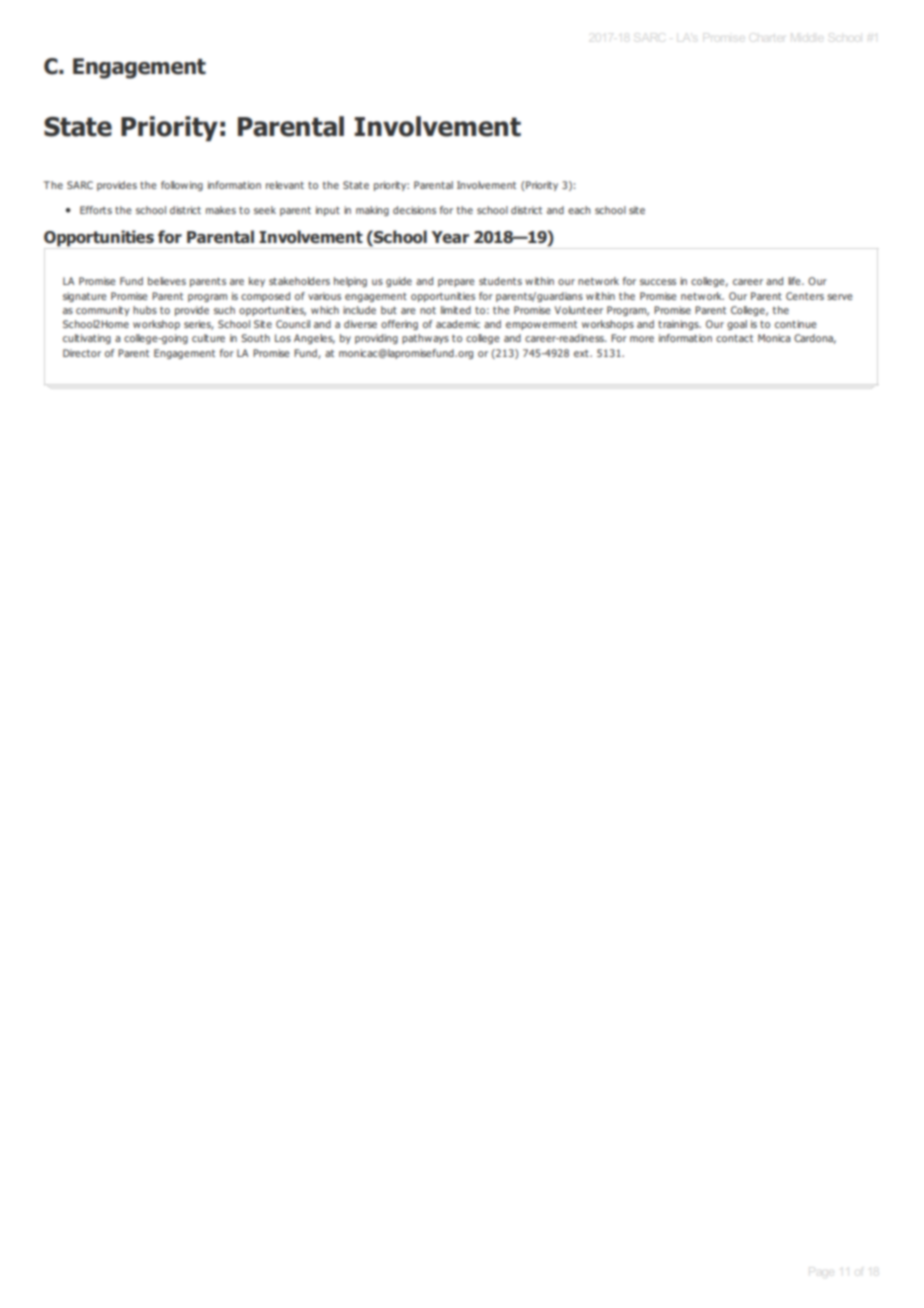 This screenshot has width=924, height=1308. Describe the element at coordinates (82, 353) in the screenshot. I see `Director` at that location.
